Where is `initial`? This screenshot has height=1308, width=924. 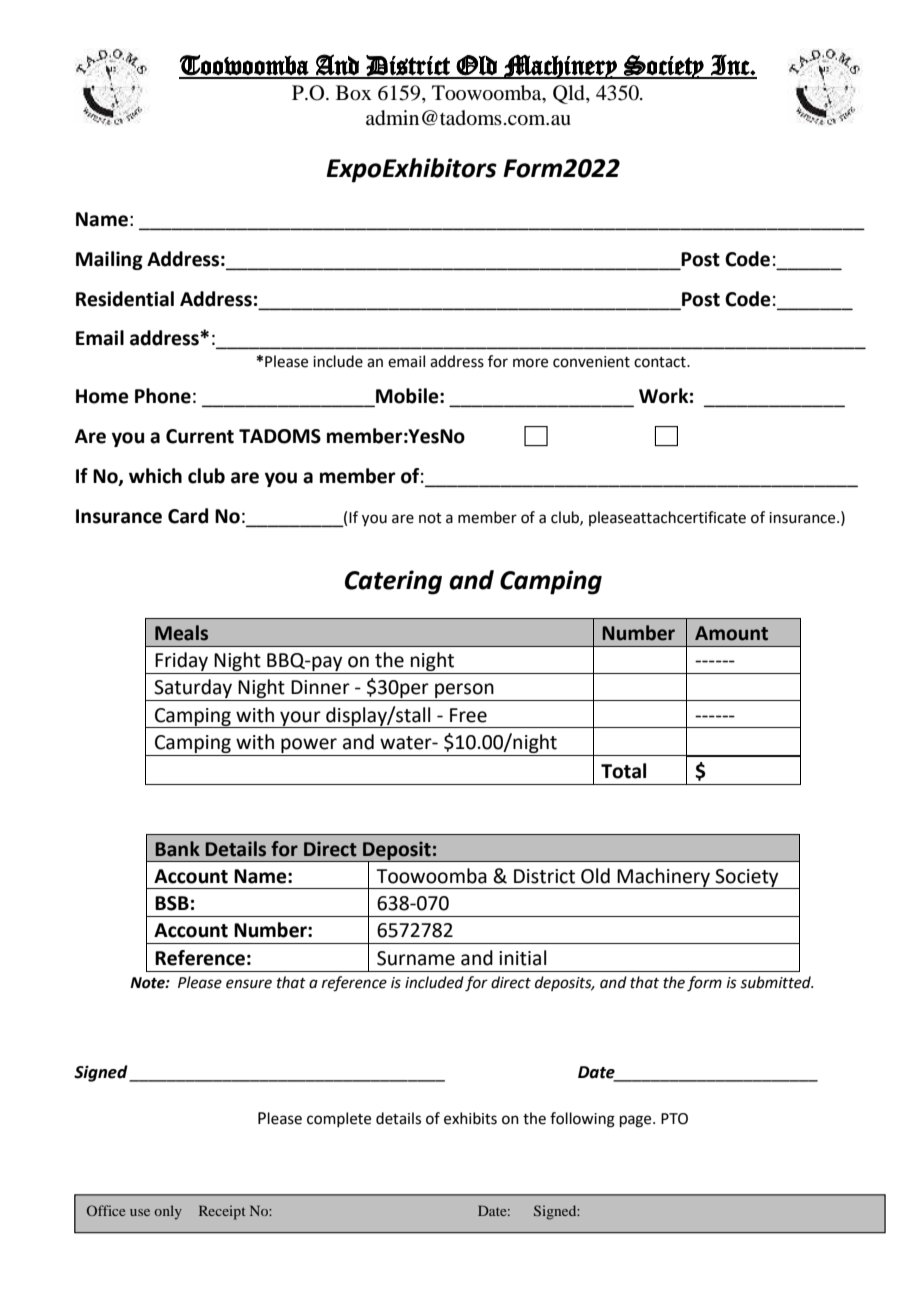
initial is located at coordinates (522, 958).
